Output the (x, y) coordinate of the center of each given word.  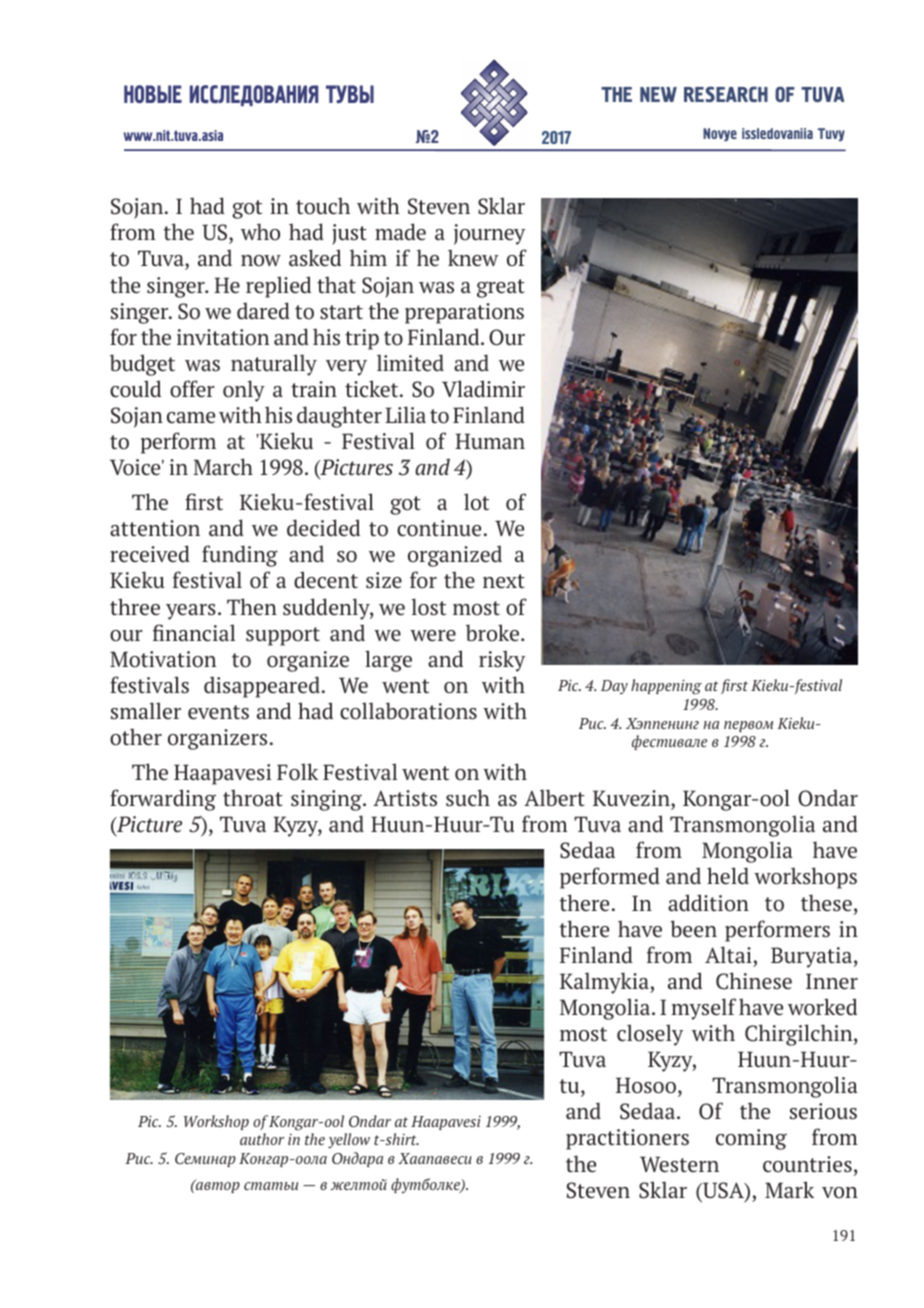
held (728, 876)
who (260, 232)
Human (490, 441)
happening (666, 687)
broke (492, 633)
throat (253, 798)
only (244, 391)
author (262, 1139)
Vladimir (483, 389)
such (468, 798)
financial (194, 633)
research (726, 94)
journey (489, 234)
